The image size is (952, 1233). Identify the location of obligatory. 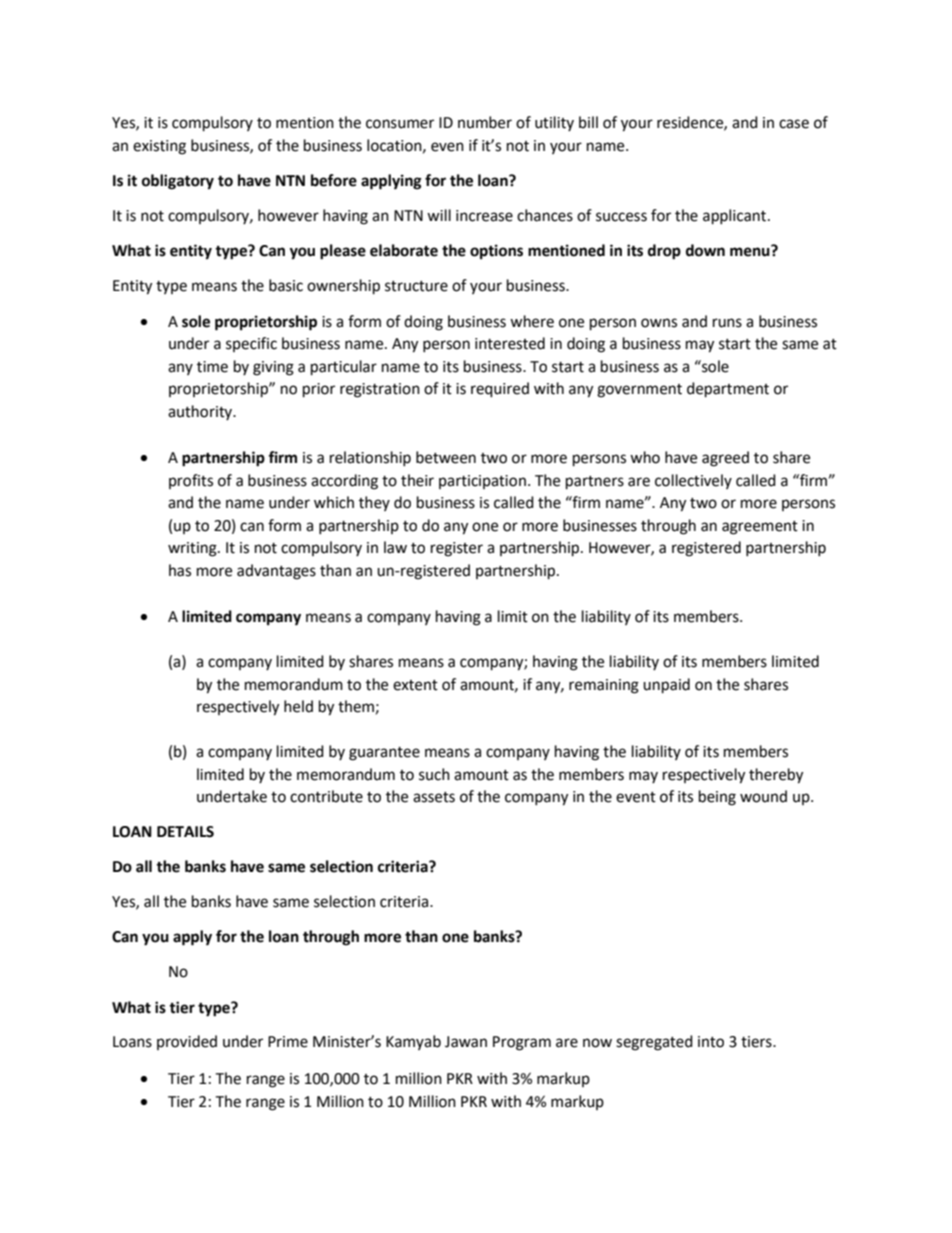
(178, 182).
